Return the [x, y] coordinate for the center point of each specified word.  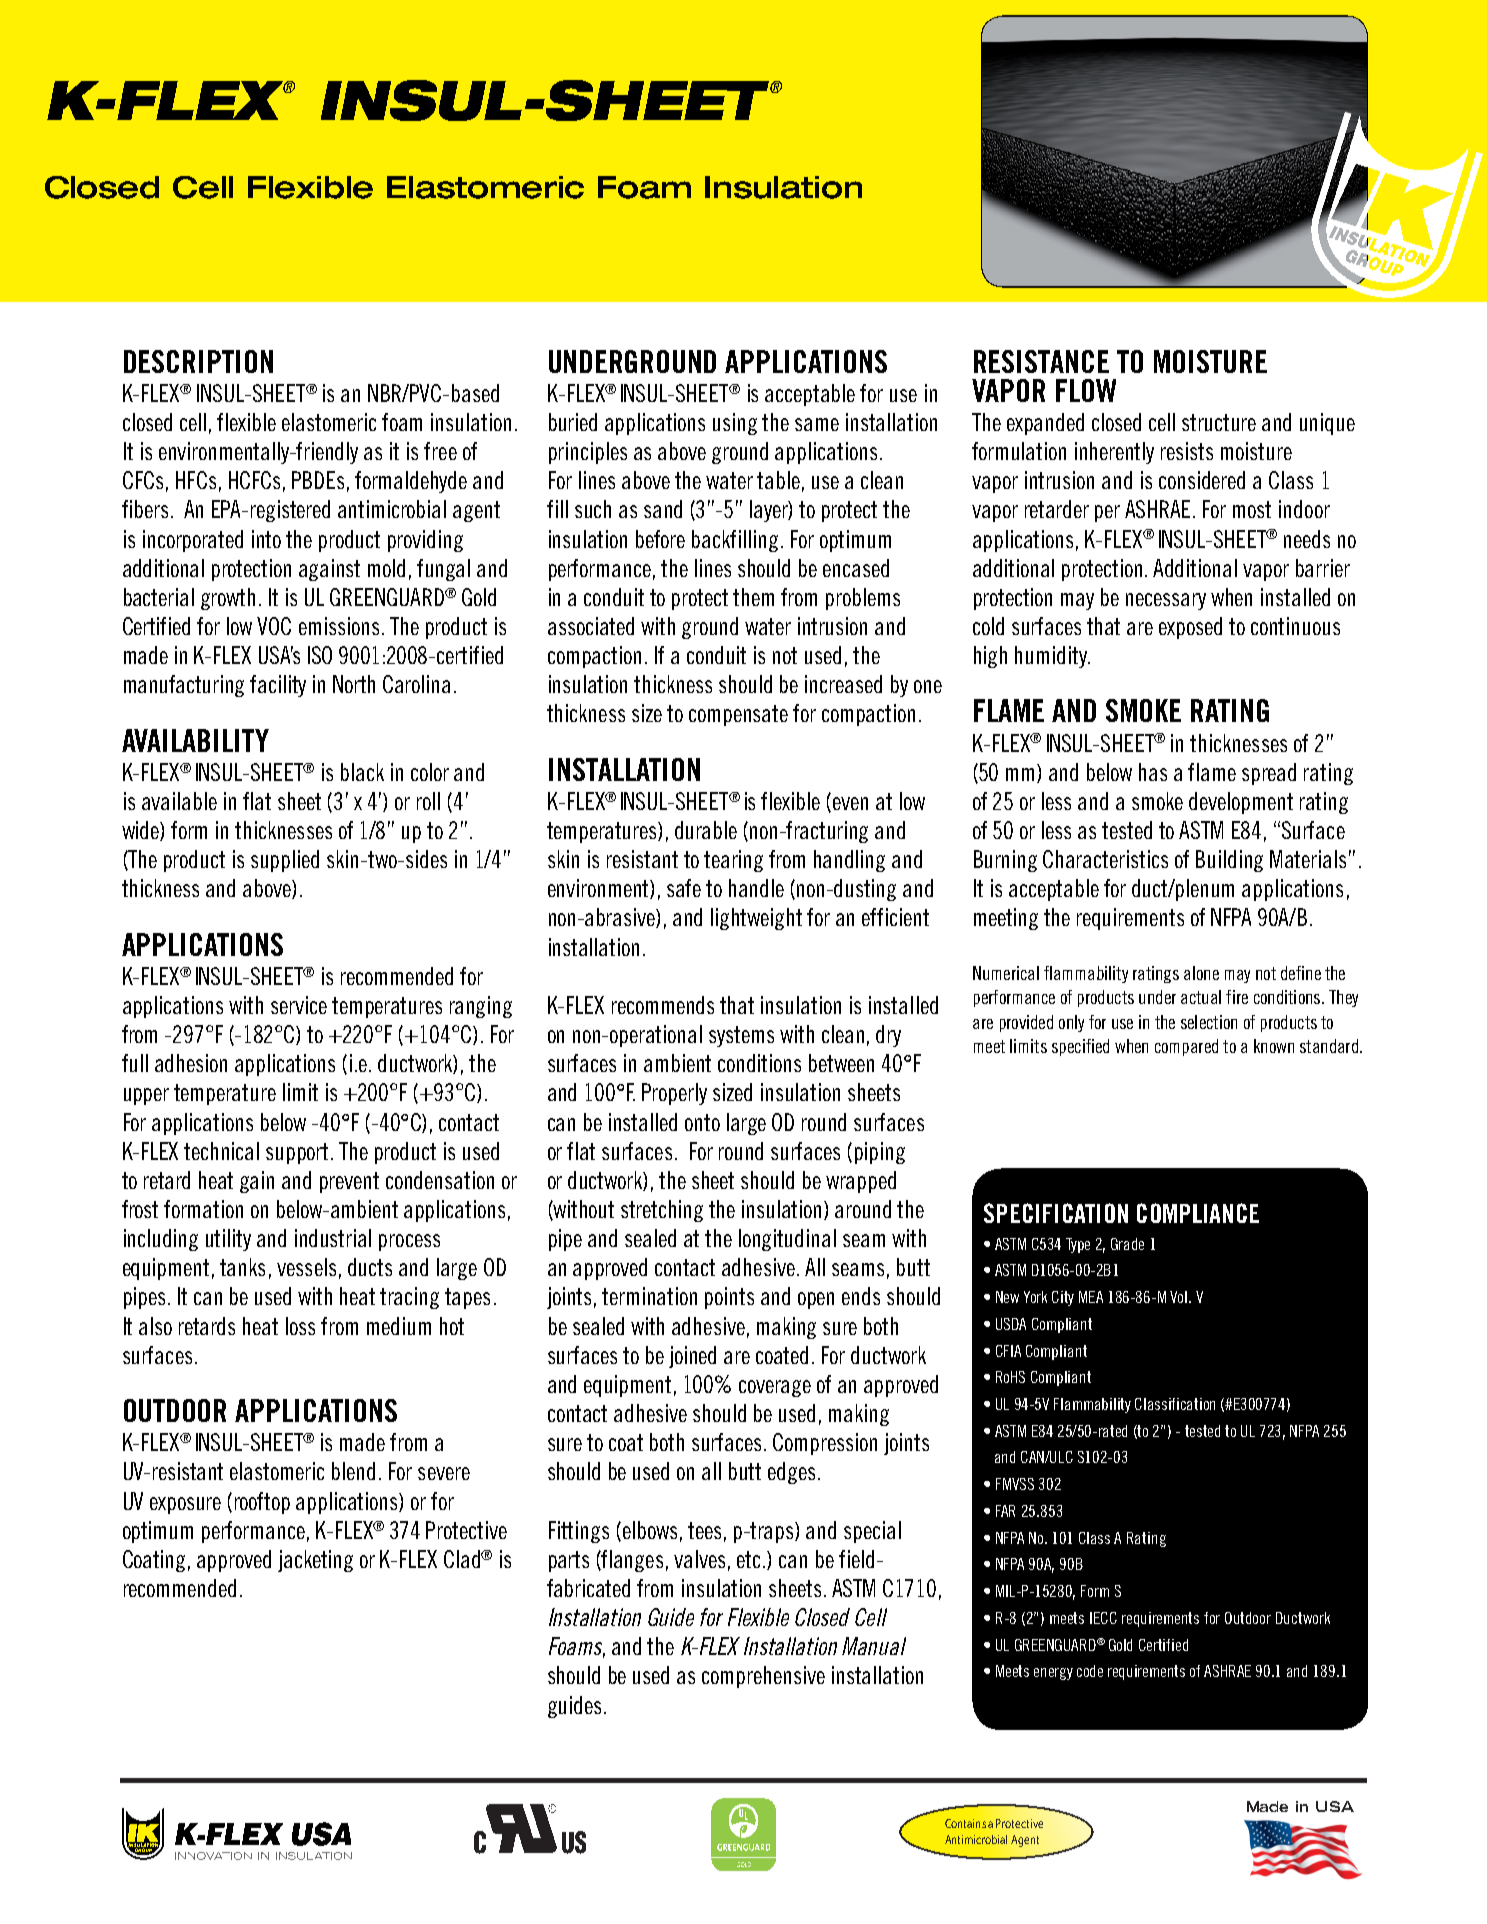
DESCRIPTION [198, 361]
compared [1186, 1047]
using [735, 424]
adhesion [191, 1063]
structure [1219, 422]
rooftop [262, 1503]
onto [702, 1122]
